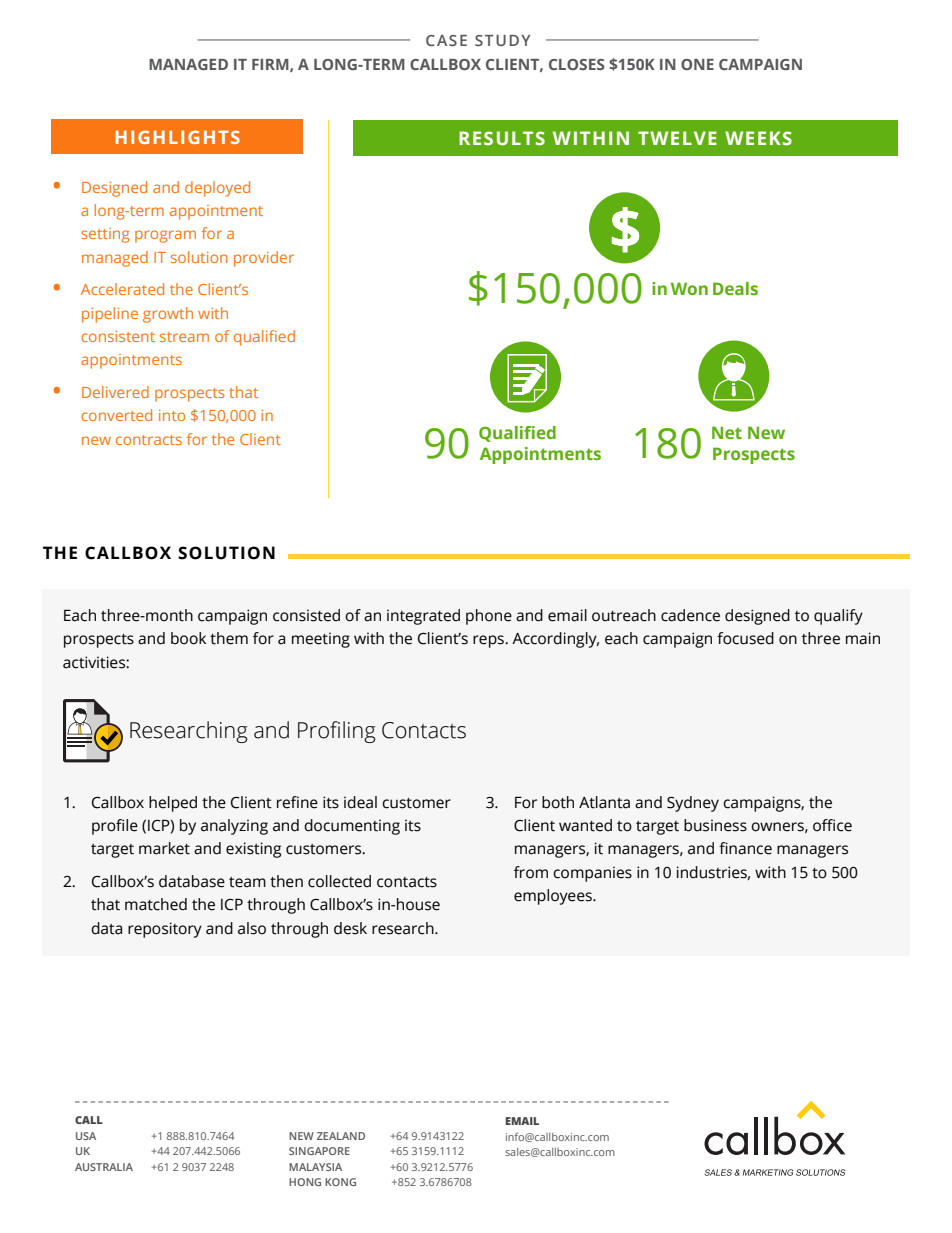  Describe the element at coordinates (446, 40) in the image. I see `CASE` at that location.
